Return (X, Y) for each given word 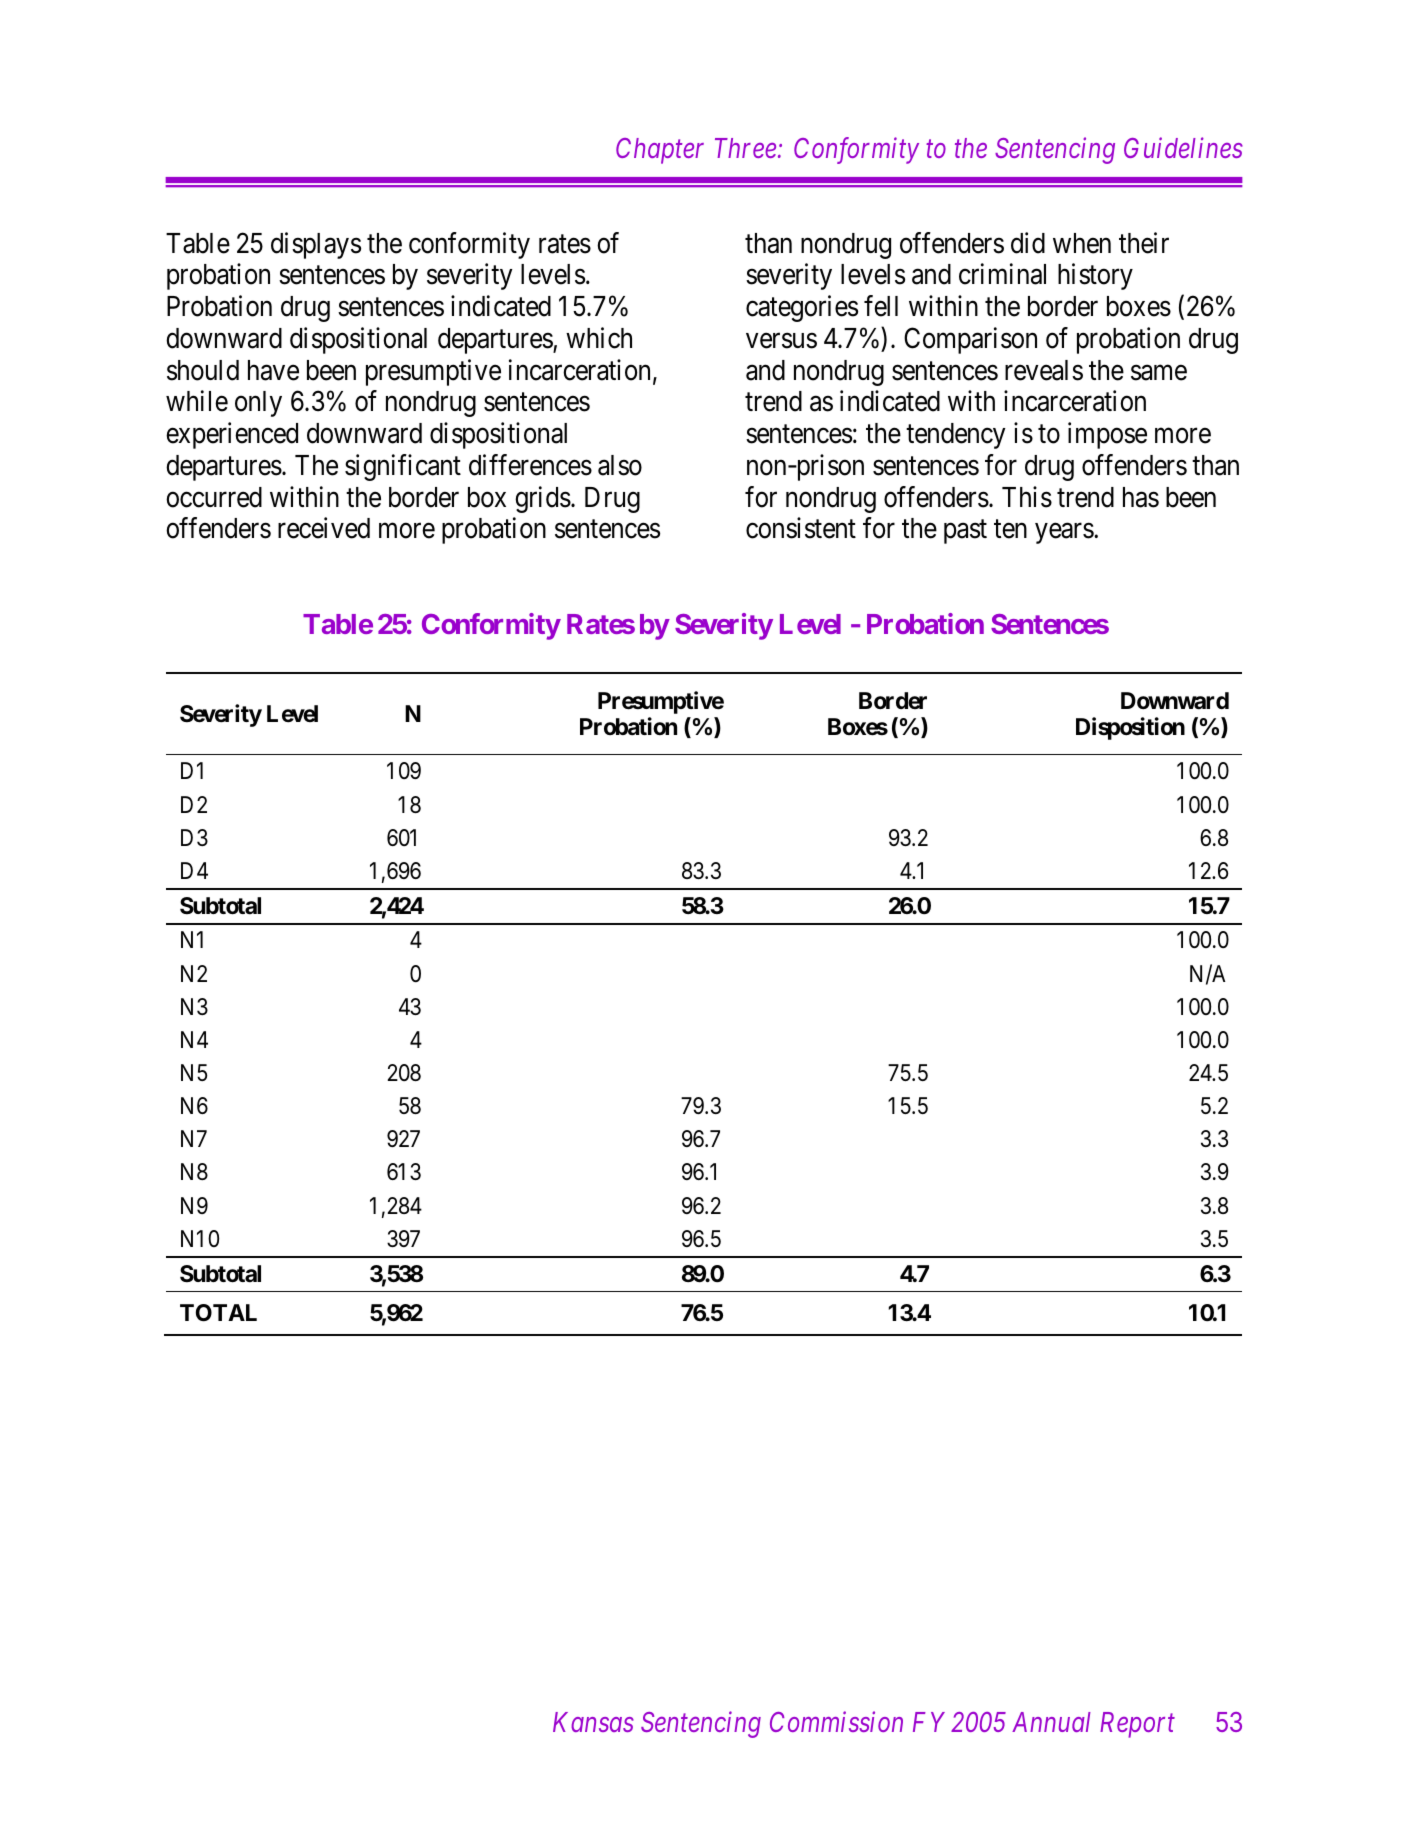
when (1082, 243)
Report (1137, 1725)
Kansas (593, 1722)
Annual (1051, 1722)
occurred (214, 497)
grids (543, 499)
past (965, 532)
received (324, 528)
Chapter (660, 151)
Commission (836, 1722)
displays (316, 245)
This (1027, 497)
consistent (801, 528)
